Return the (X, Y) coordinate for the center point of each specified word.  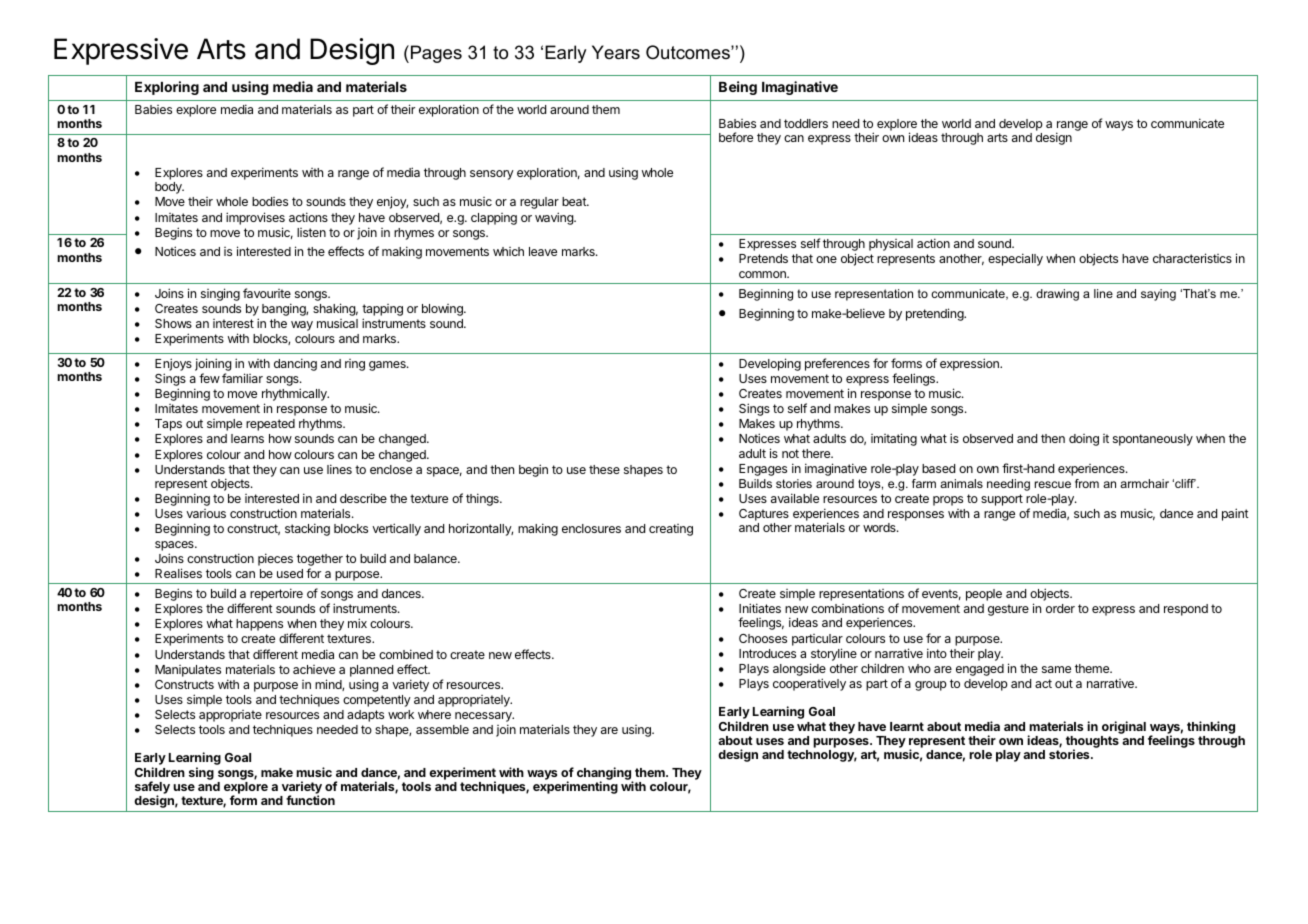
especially (1015, 259)
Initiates (760, 608)
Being (738, 88)
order (1060, 608)
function (310, 800)
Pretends (763, 258)
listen (311, 232)
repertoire (276, 594)
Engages (763, 470)
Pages (436, 54)
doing (1084, 440)
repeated (270, 425)
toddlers (806, 123)
